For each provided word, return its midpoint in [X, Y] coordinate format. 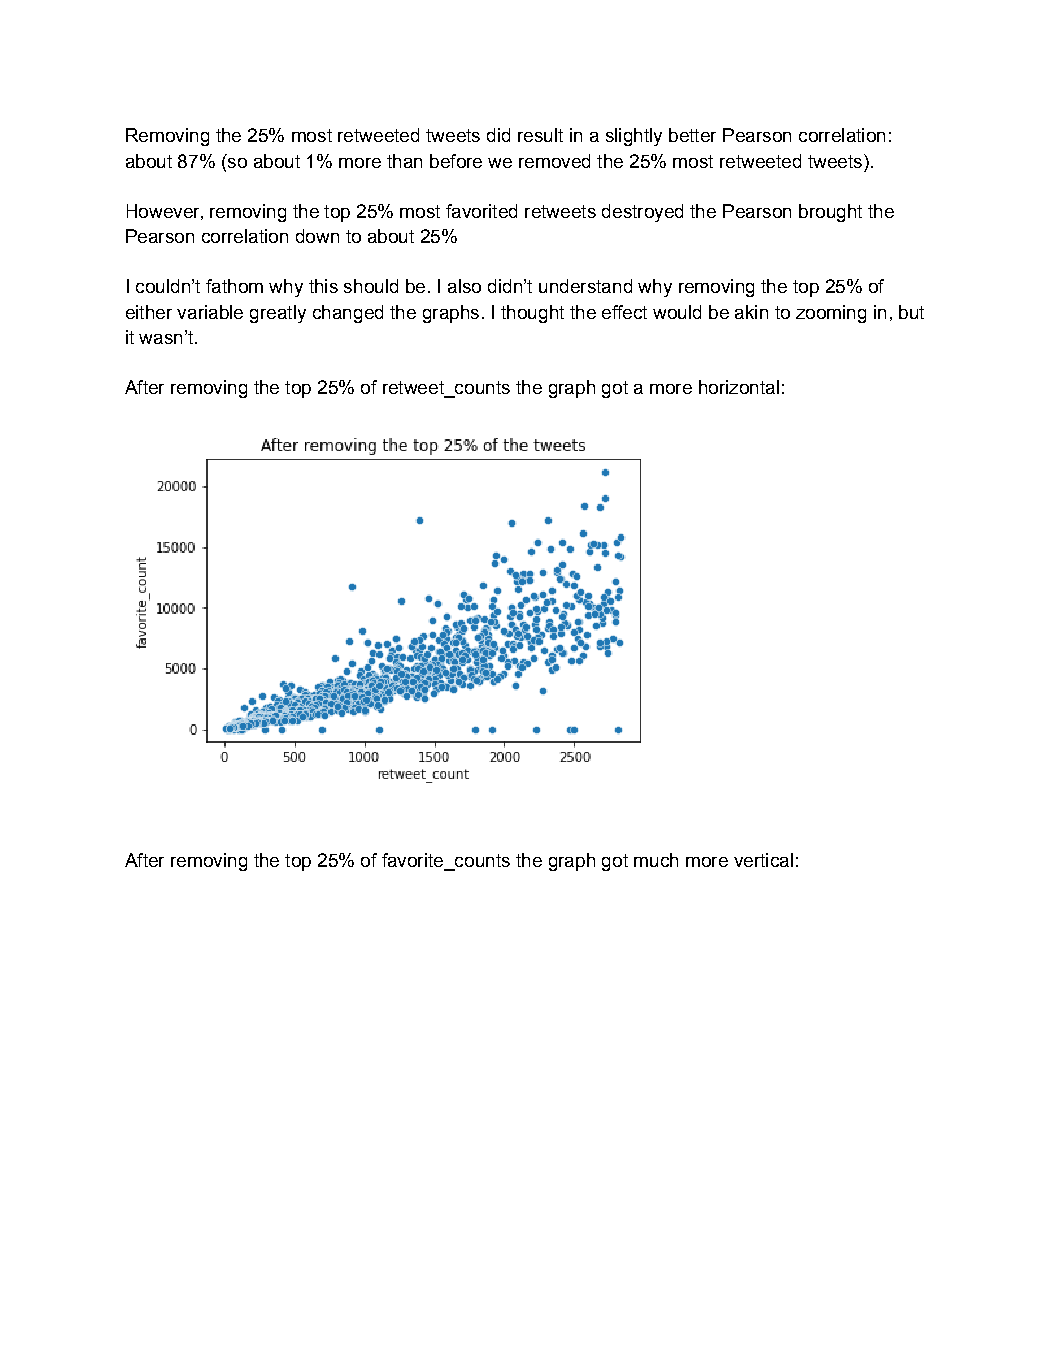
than [404, 161]
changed [348, 314]
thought [532, 314]
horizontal [739, 387]
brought [830, 213]
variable [210, 312]
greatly [278, 314]
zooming [831, 314]
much [656, 860]
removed [554, 161]
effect [624, 312]
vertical [763, 860]
